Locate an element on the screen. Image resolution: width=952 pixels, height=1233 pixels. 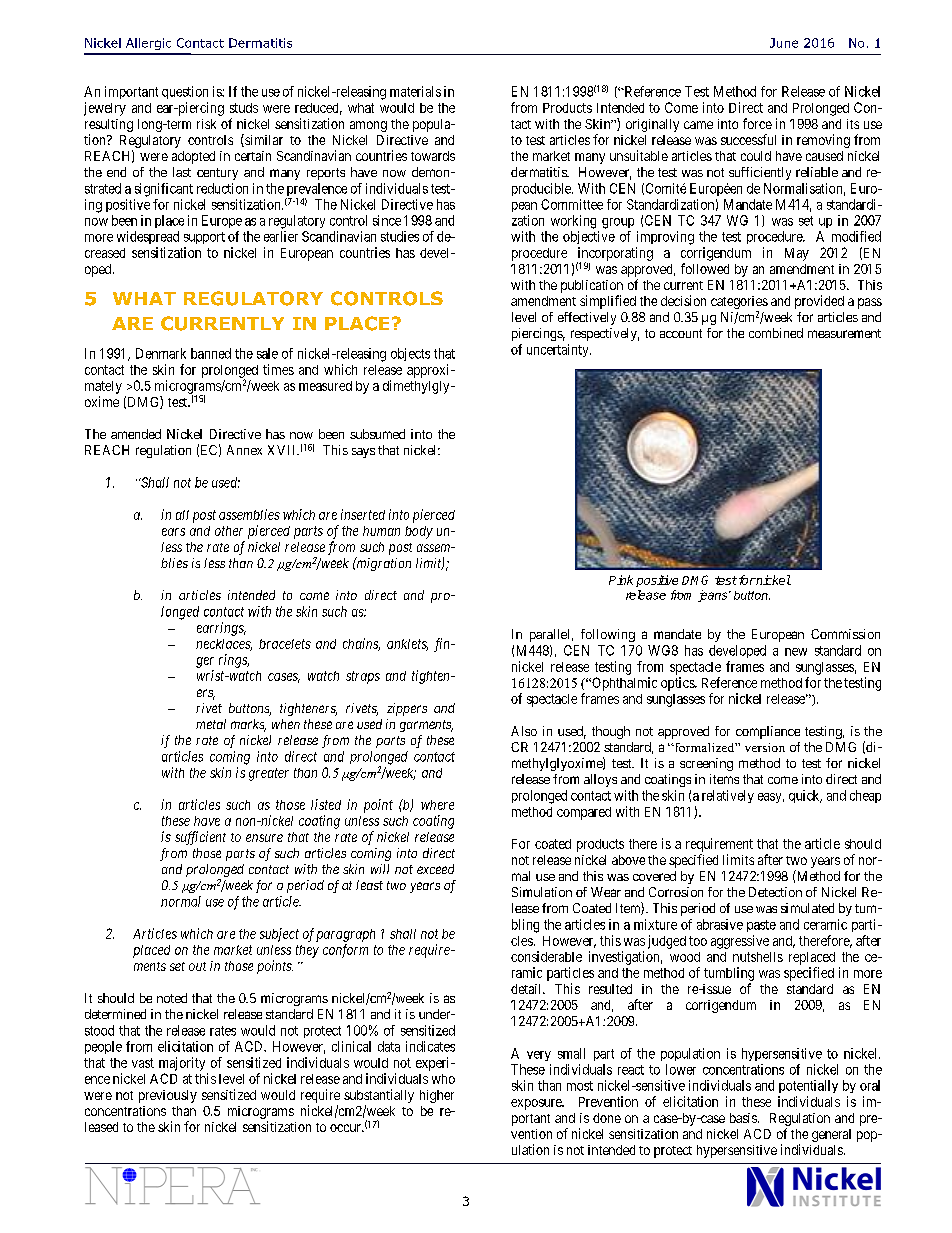
amended is located at coordinates (136, 434).
